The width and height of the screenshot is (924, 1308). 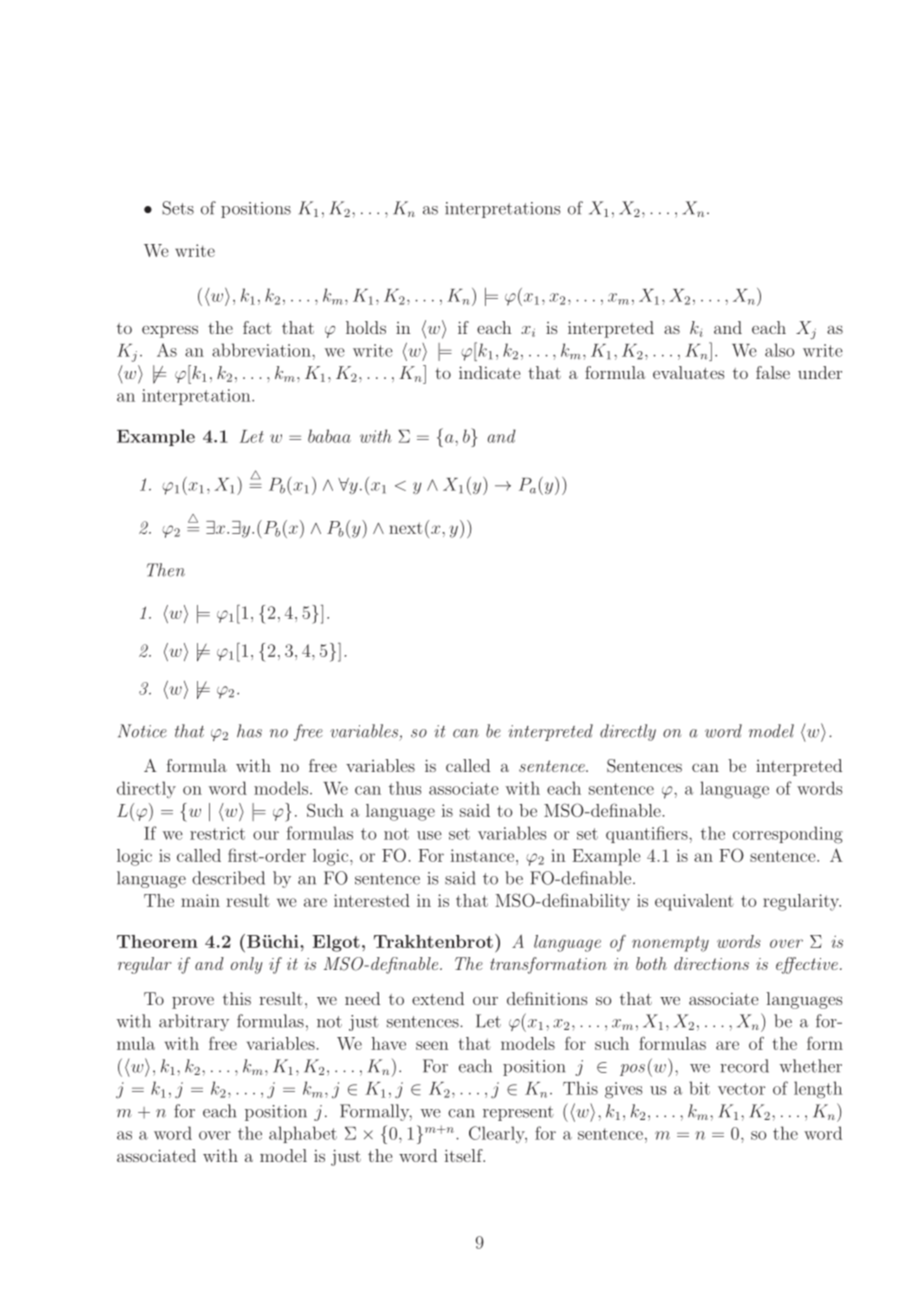 I want to click on corresponding, so click(x=788, y=835).
